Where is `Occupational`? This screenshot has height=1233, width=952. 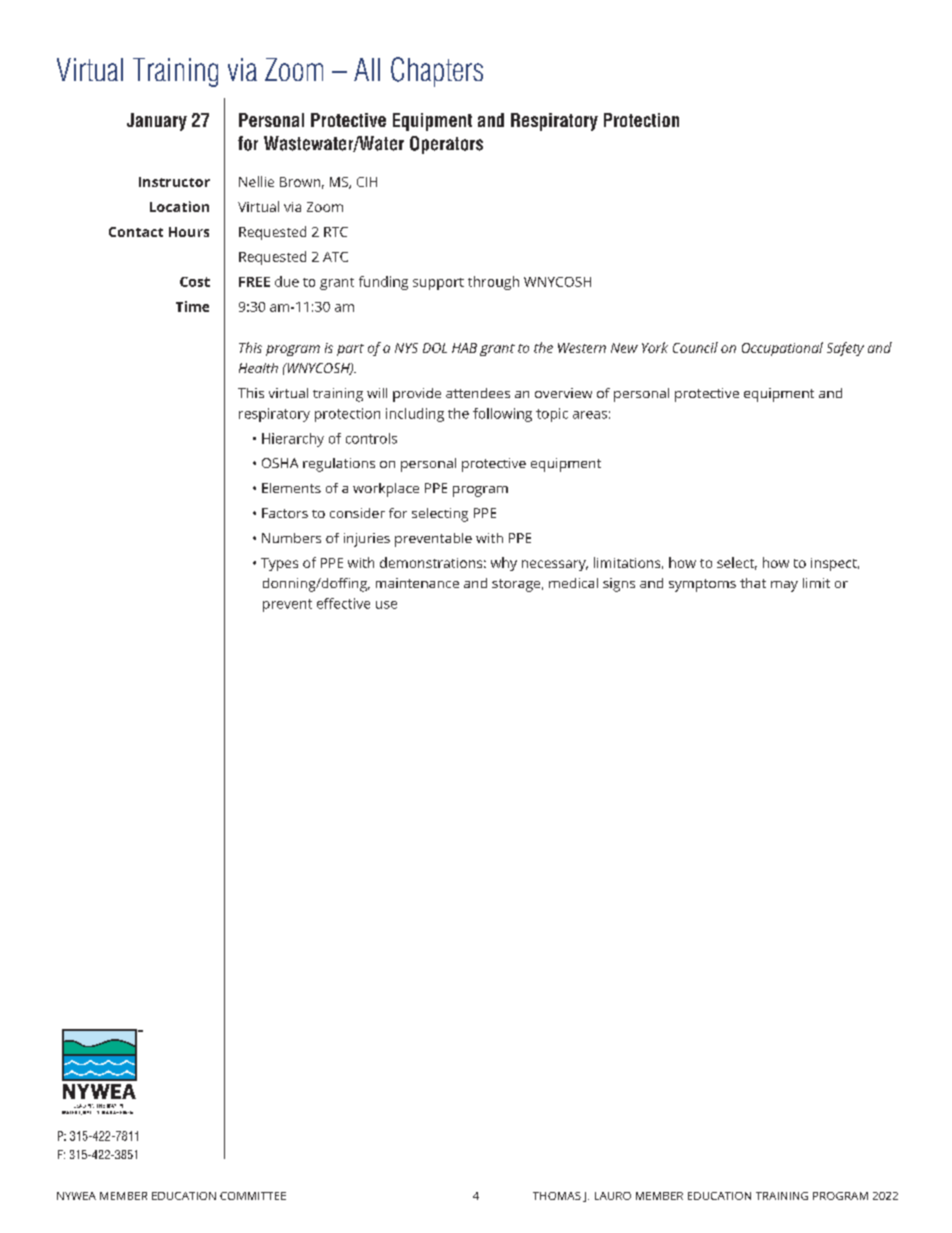 Occupational is located at coordinates (782, 349).
